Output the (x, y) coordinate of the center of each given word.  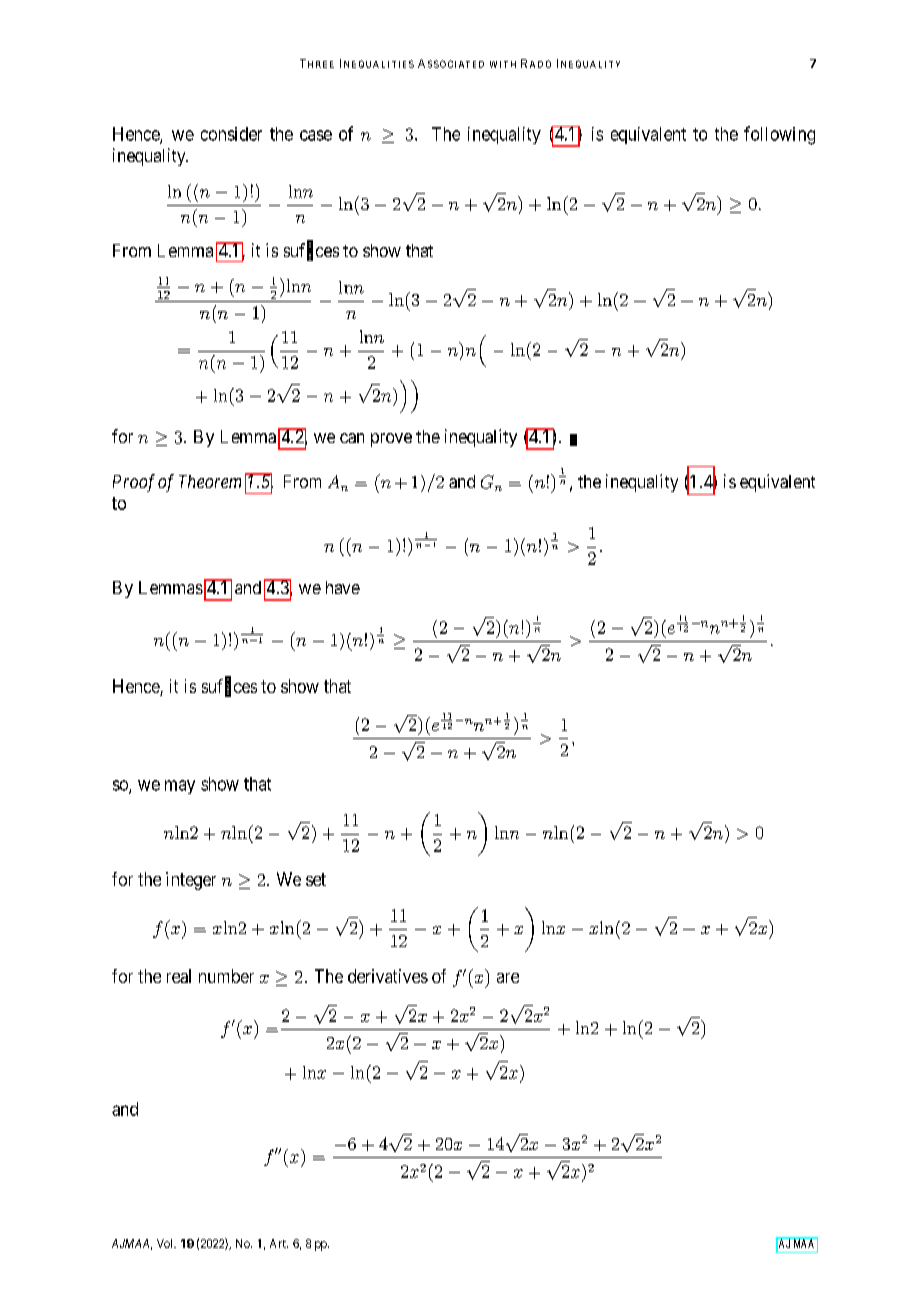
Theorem (210, 481)
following (779, 135)
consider (231, 134)
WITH (503, 64)
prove (391, 440)
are (508, 978)
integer (191, 881)
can (352, 438)
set (316, 879)
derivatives (388, 976)
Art (279, 1243)
